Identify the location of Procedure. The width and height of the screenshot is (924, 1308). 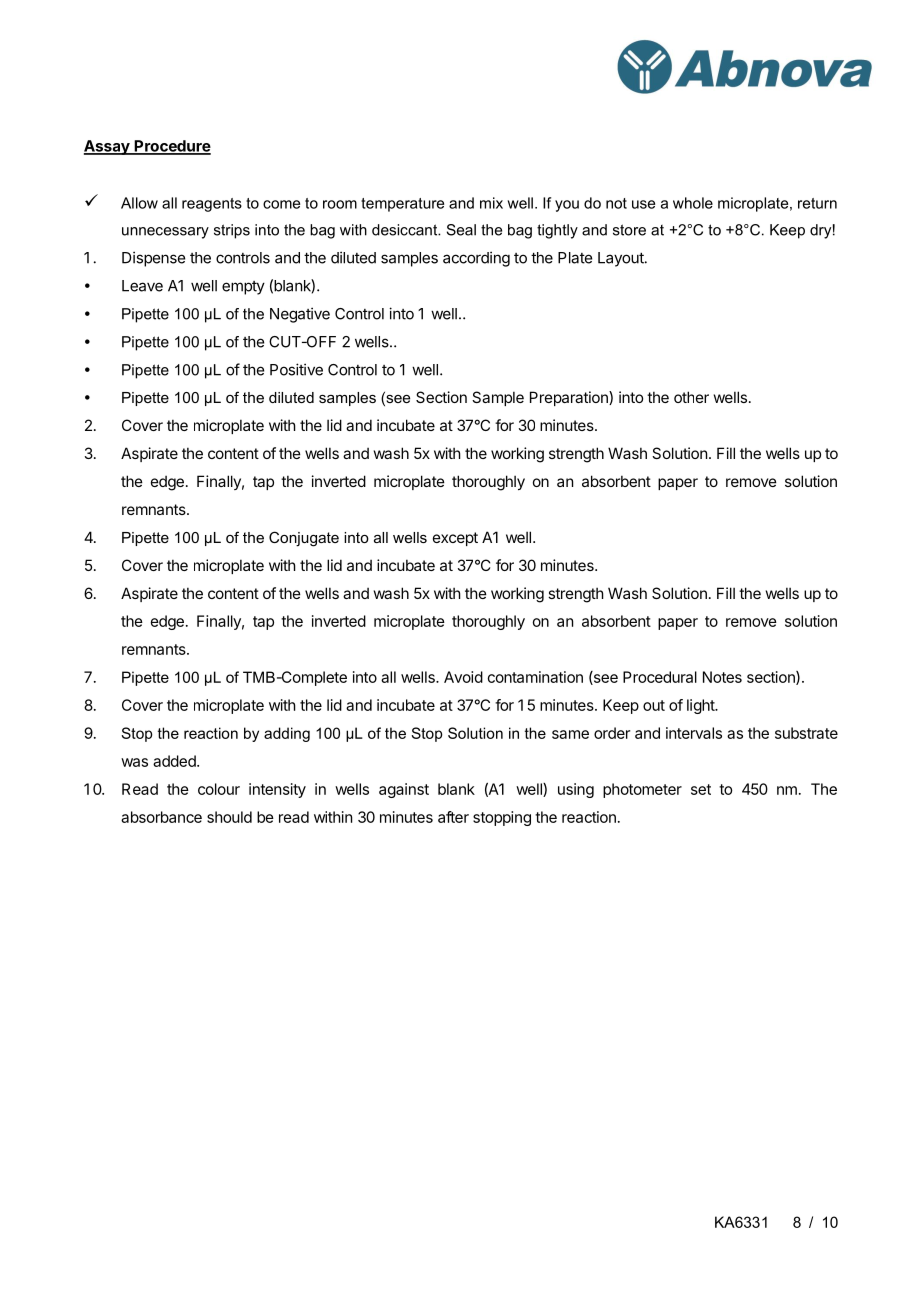
(171, 147).
